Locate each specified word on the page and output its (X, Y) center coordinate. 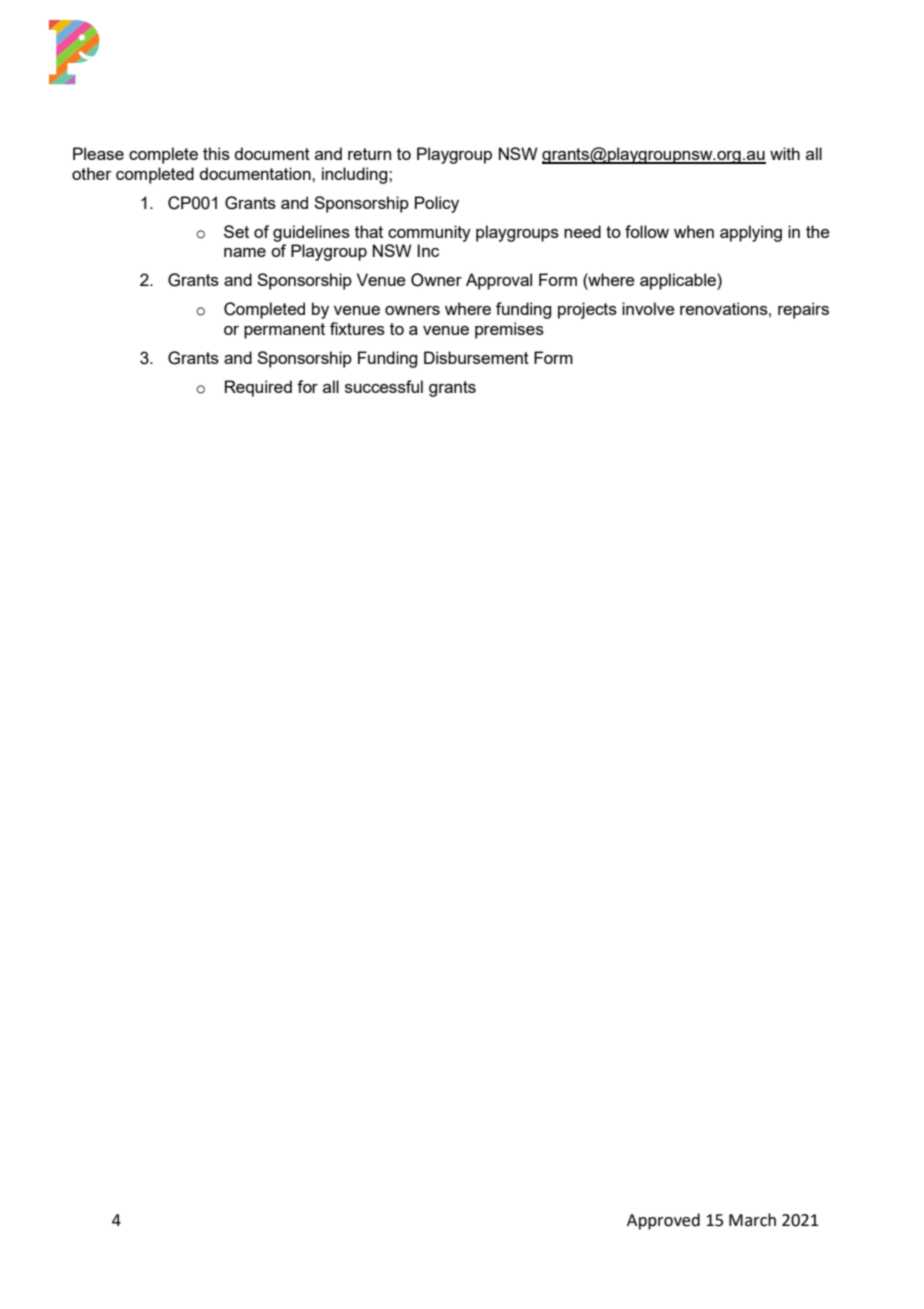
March (752, 1220)
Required (258, 388)
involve (648, 308)
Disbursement (476, 357)
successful (384, 386)
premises (509, 330)
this (216, 153)
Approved (663, 1221)
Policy (437, 204)
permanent (284, 331)
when (694, 231)
